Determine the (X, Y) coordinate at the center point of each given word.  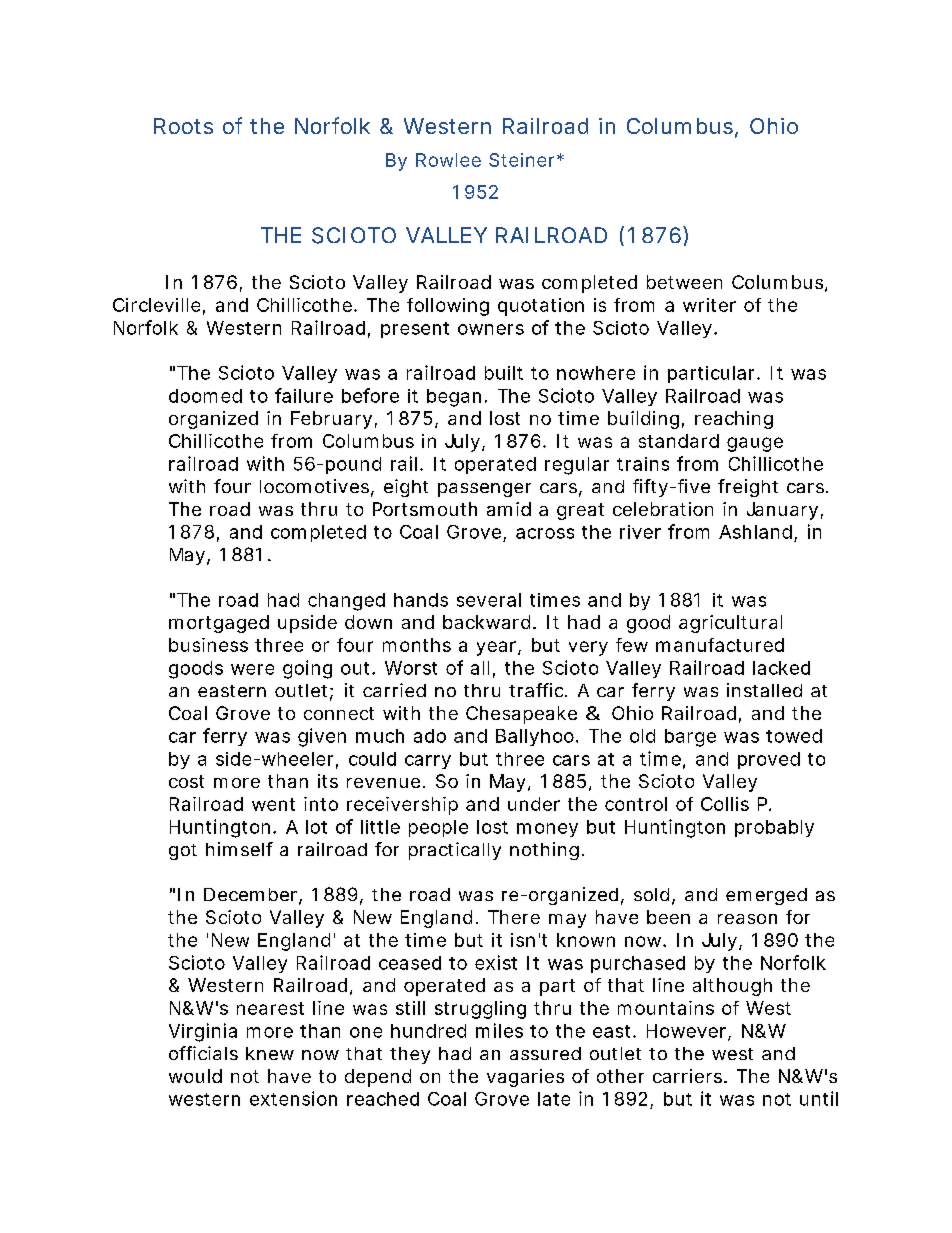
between (684, 282)
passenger (484, 490)
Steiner (523, 160)
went (273, 804)
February (331, 420)
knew (270, 1053)
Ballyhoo (535, 737)
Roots (183, 126)
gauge (755, 444)
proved (769, 760)
